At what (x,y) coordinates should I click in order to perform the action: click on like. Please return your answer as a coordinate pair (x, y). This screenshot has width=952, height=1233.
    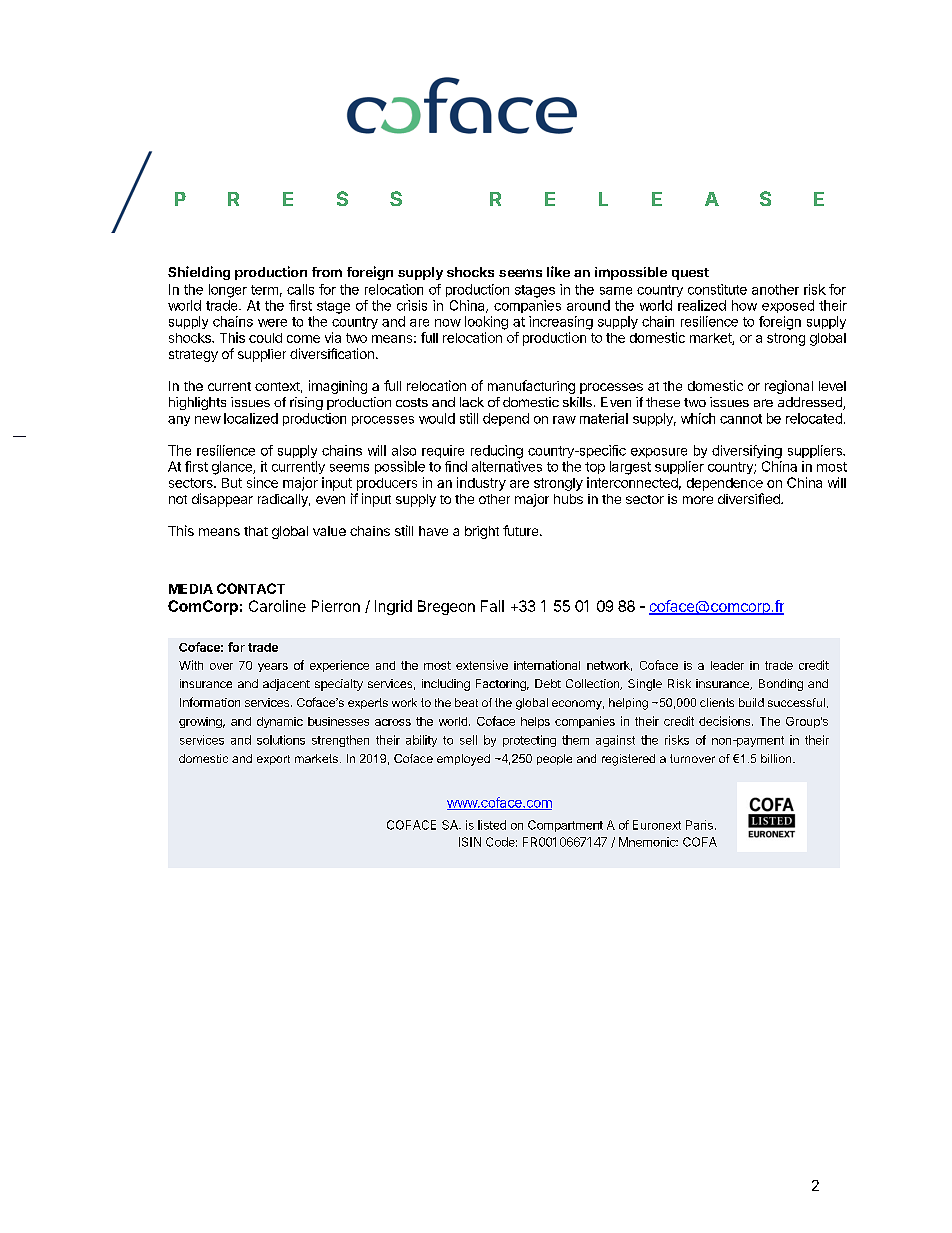
    Looking at the image, I should click on (558, 271).
